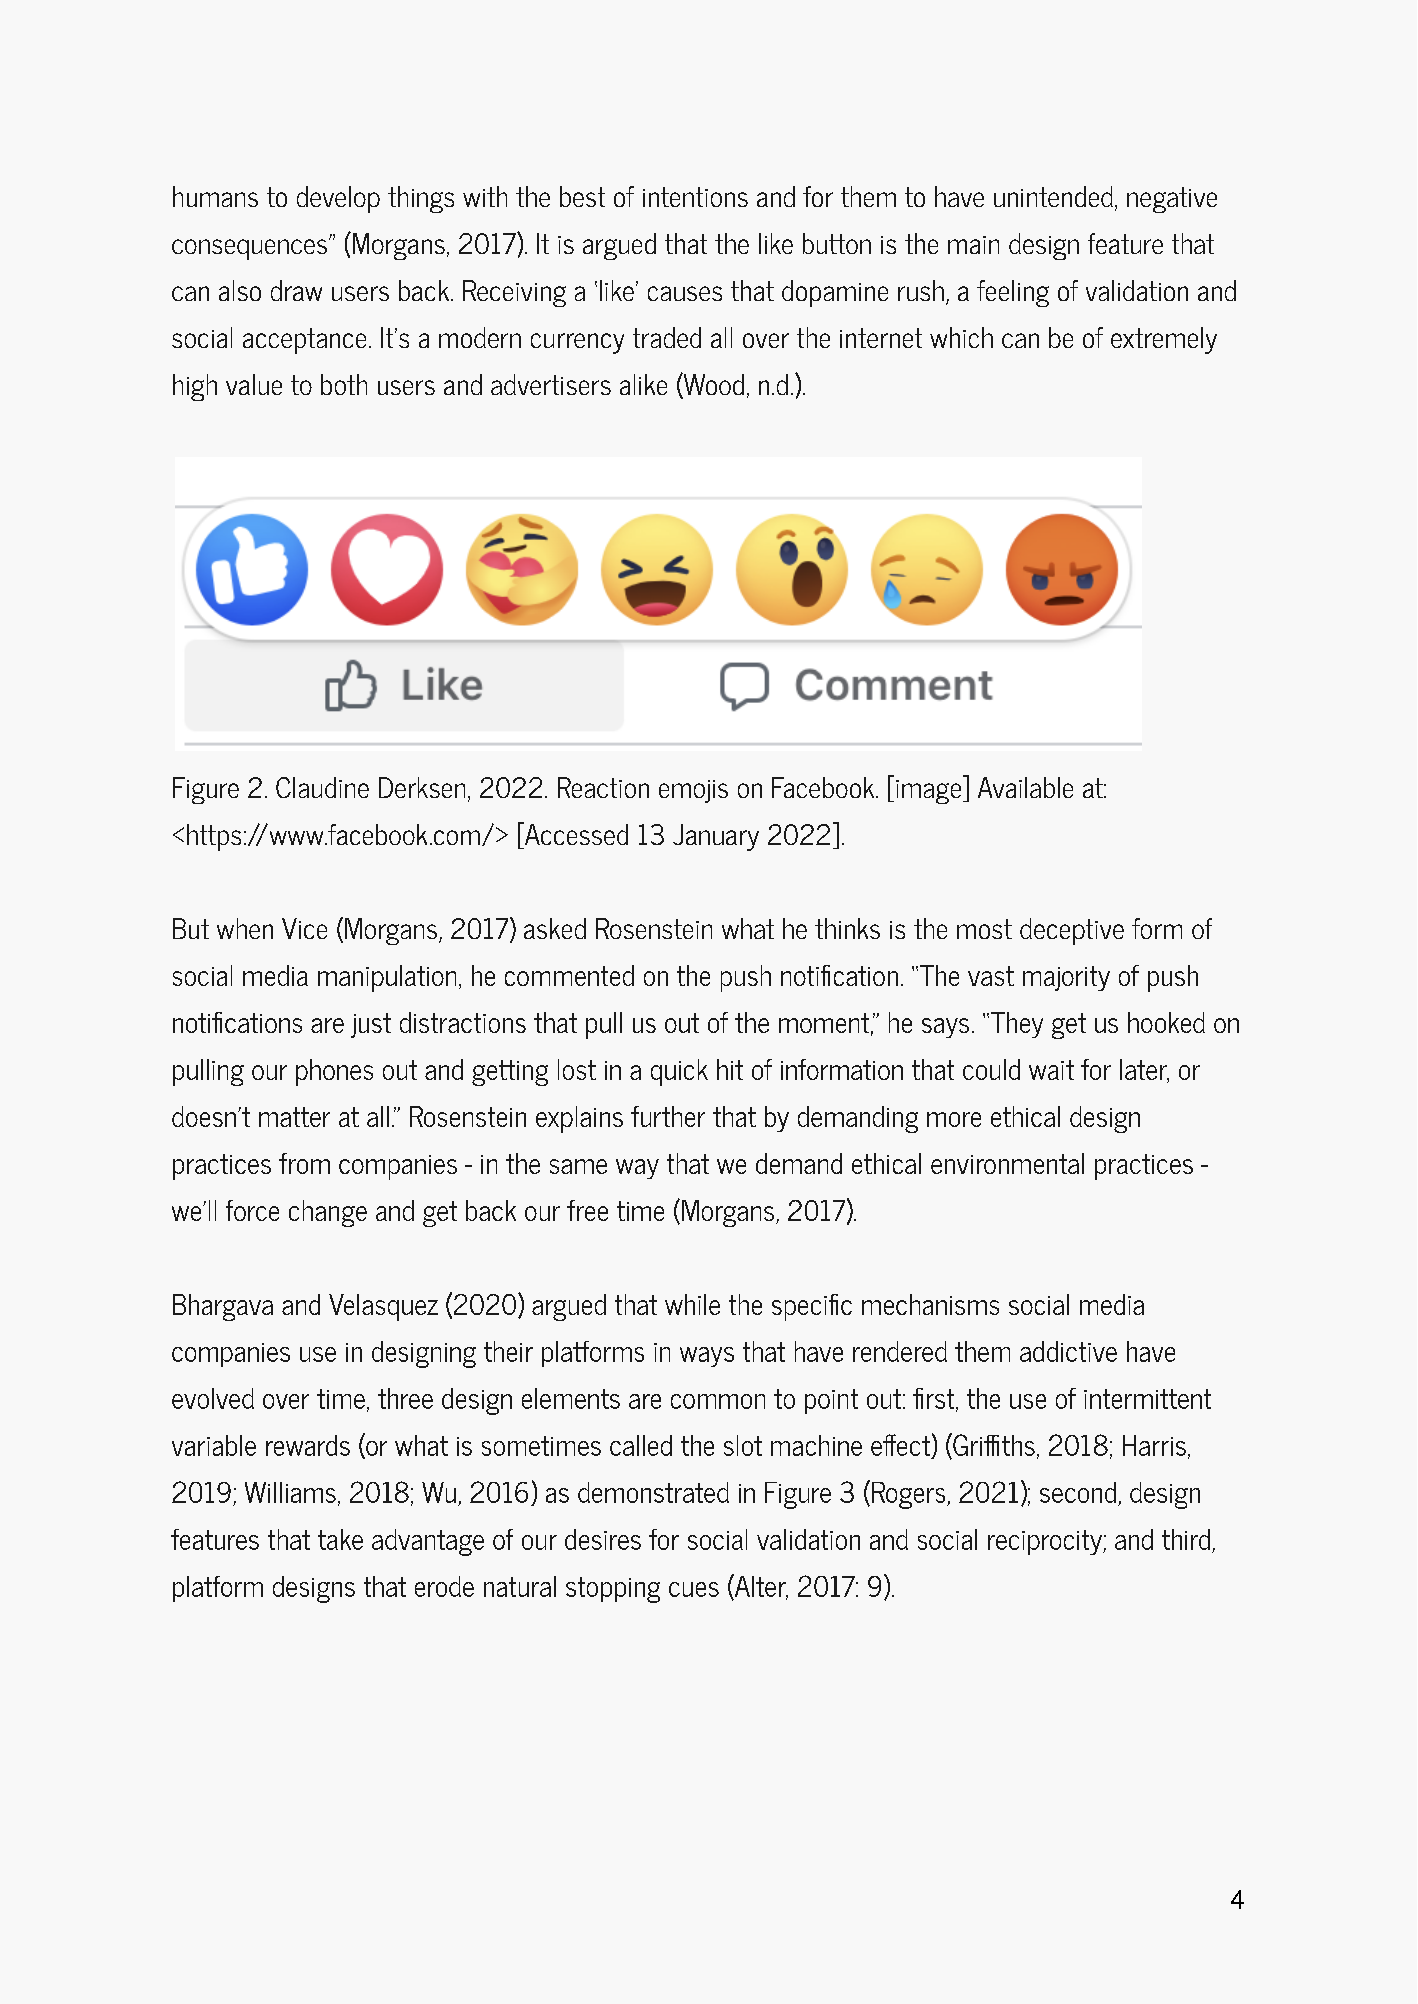 The width and height of the image is (1418, 2004). I want to click on Claudine, so click(322, 787).
